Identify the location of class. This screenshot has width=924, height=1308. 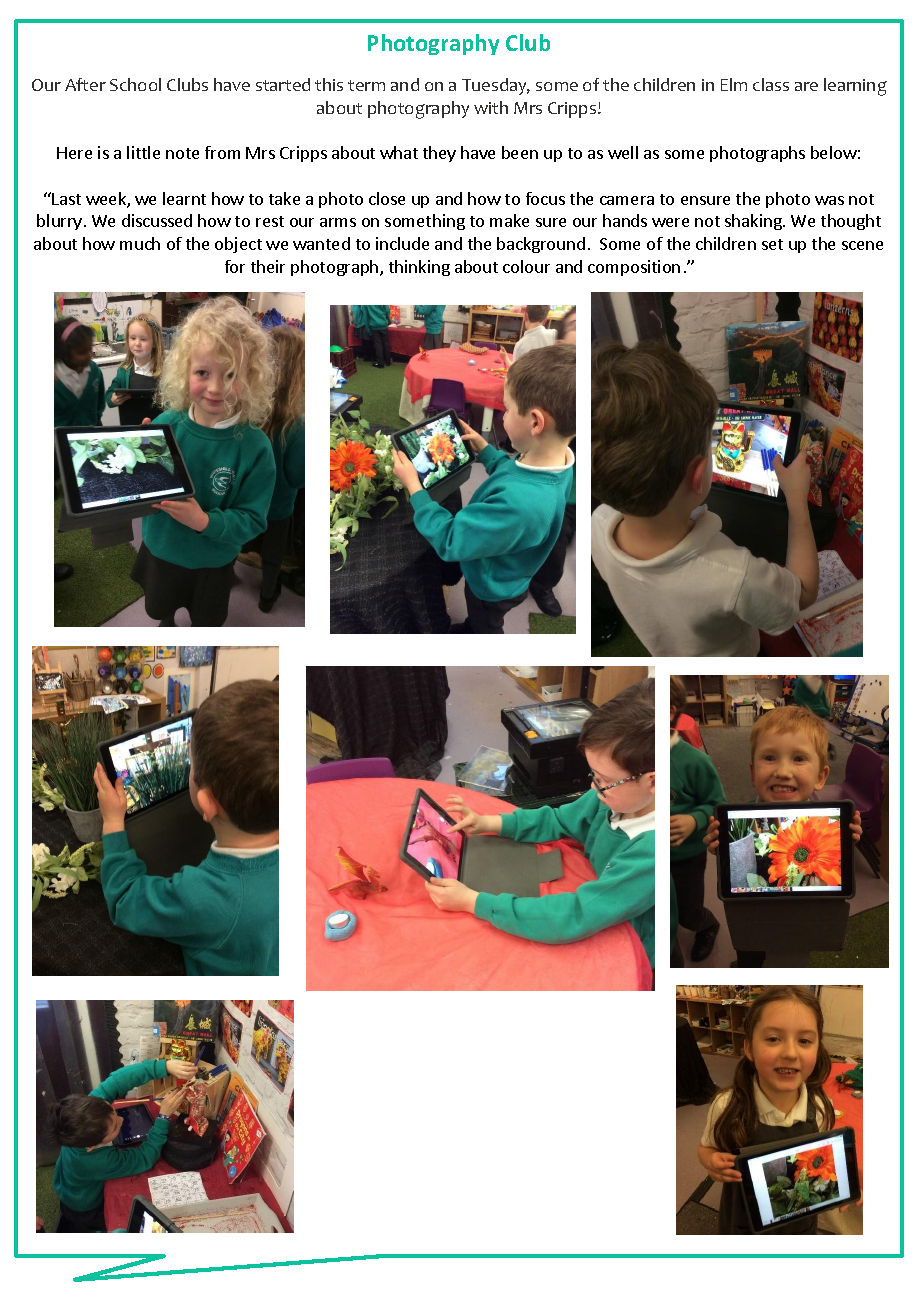
(771, 84).
